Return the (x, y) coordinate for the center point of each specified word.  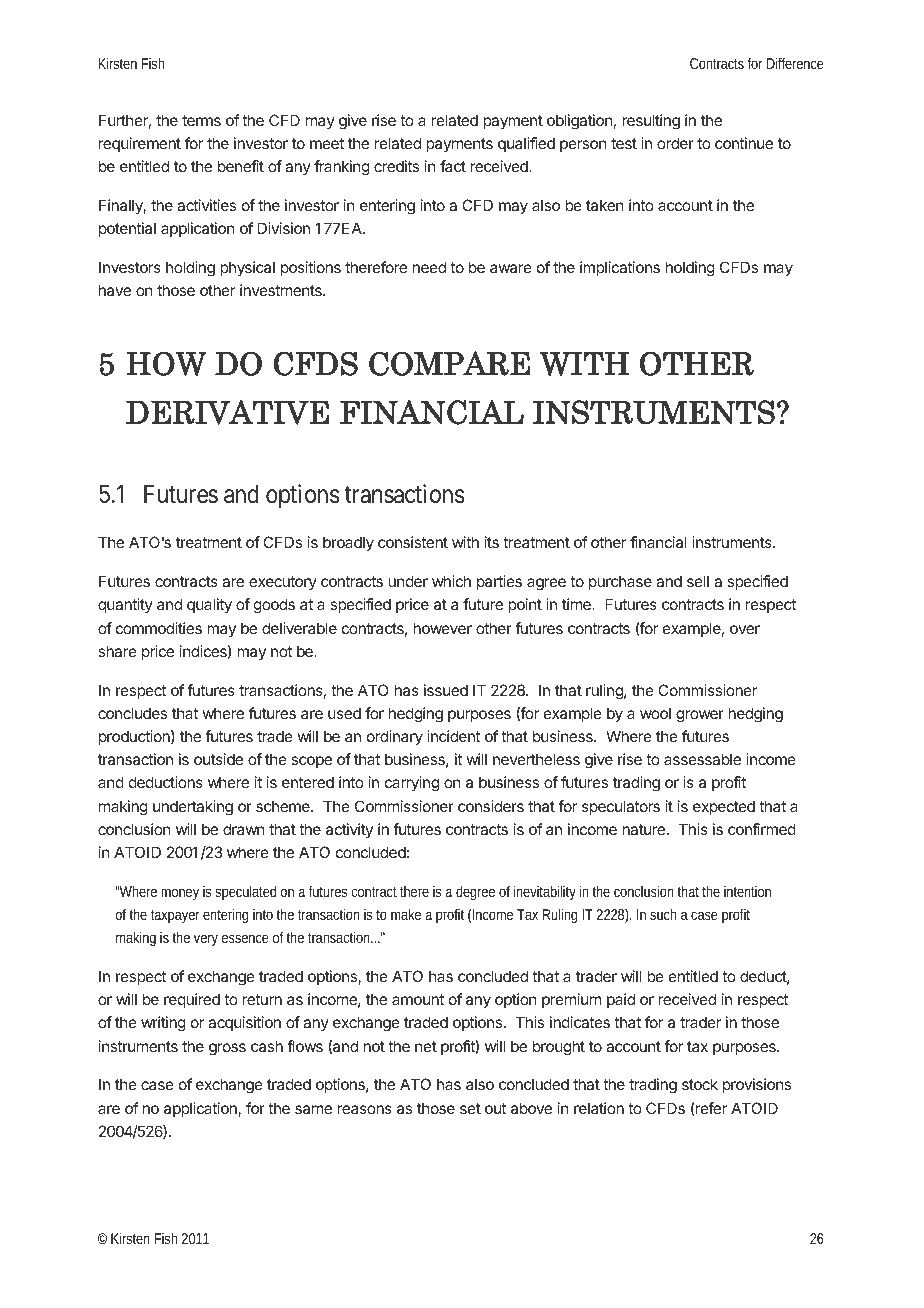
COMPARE (449, 363)
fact (453, 166)
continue (744, 143)
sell (698, 581)
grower (700, 716)
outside (218, 759)
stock (700, 1084)
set (470, 1108)
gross (227, 1049)
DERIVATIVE (227, 412)
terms (201, 120)
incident (453, 736)
